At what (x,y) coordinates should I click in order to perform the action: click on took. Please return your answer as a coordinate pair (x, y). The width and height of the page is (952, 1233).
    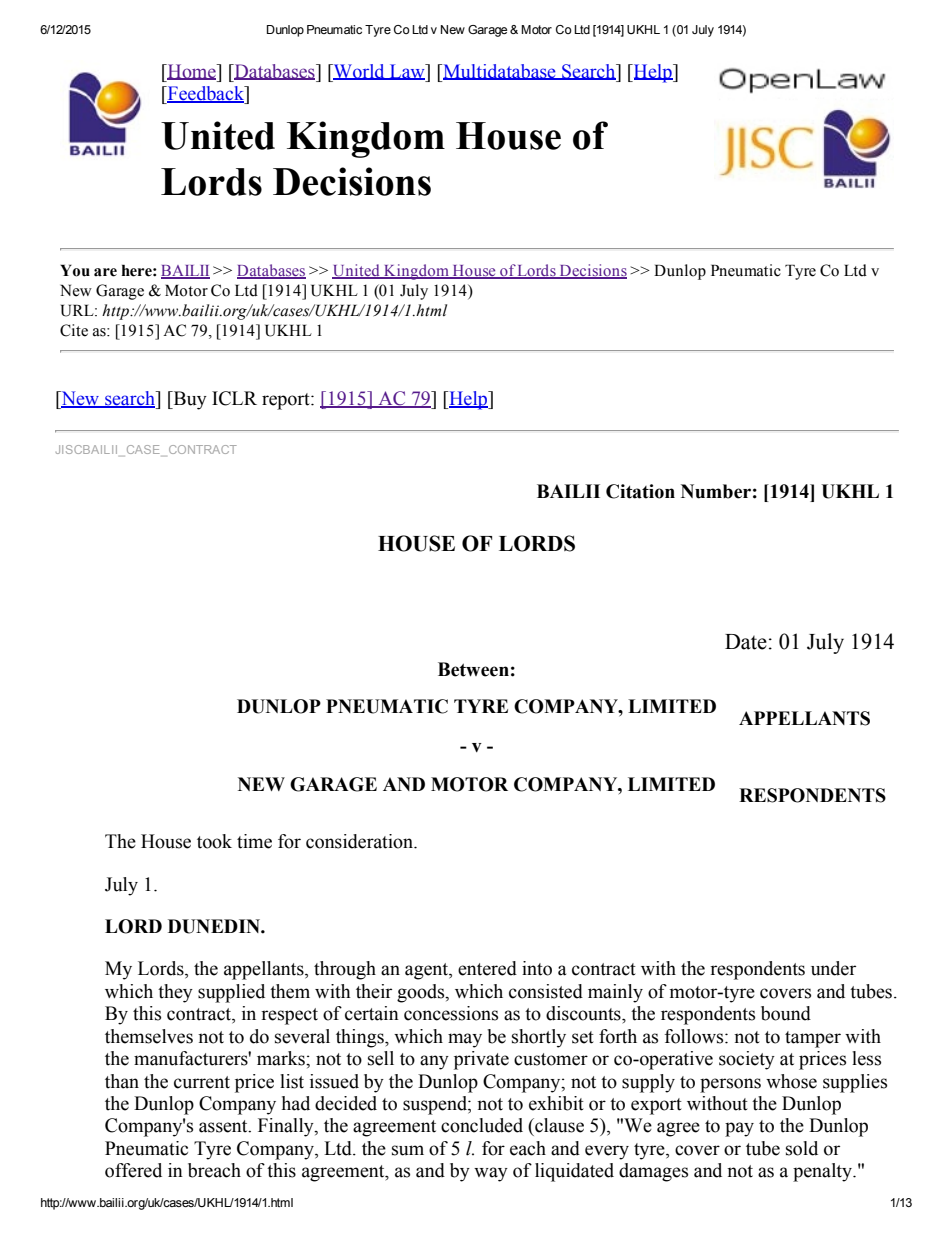
    Looking at the image, I should click on (214, 841).
